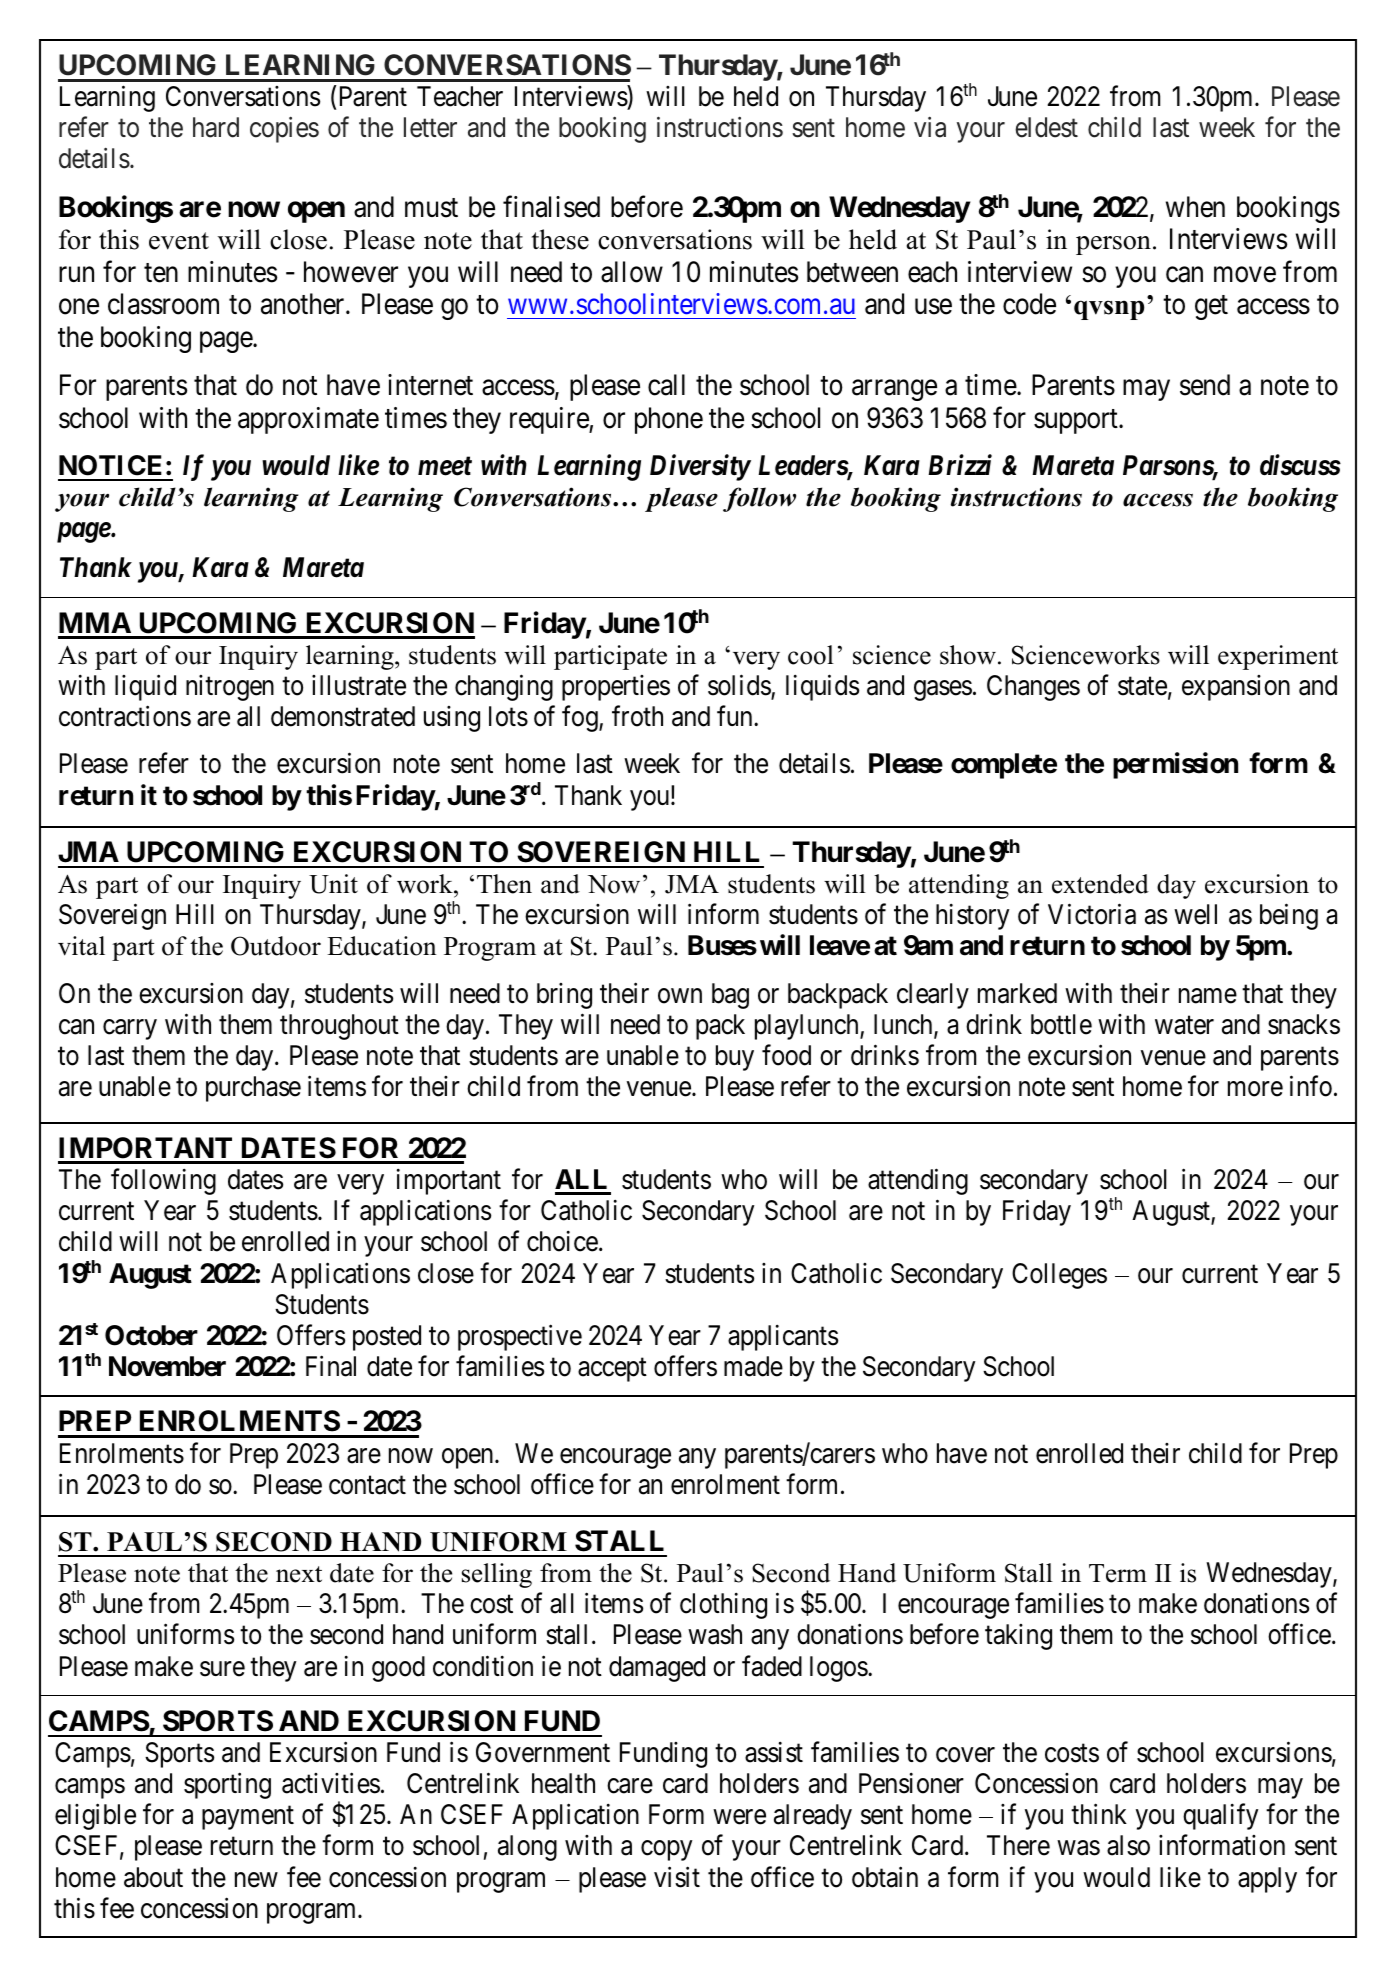 This document has height=1978, width=1399. I want to click on when, so click(1195, 207).
